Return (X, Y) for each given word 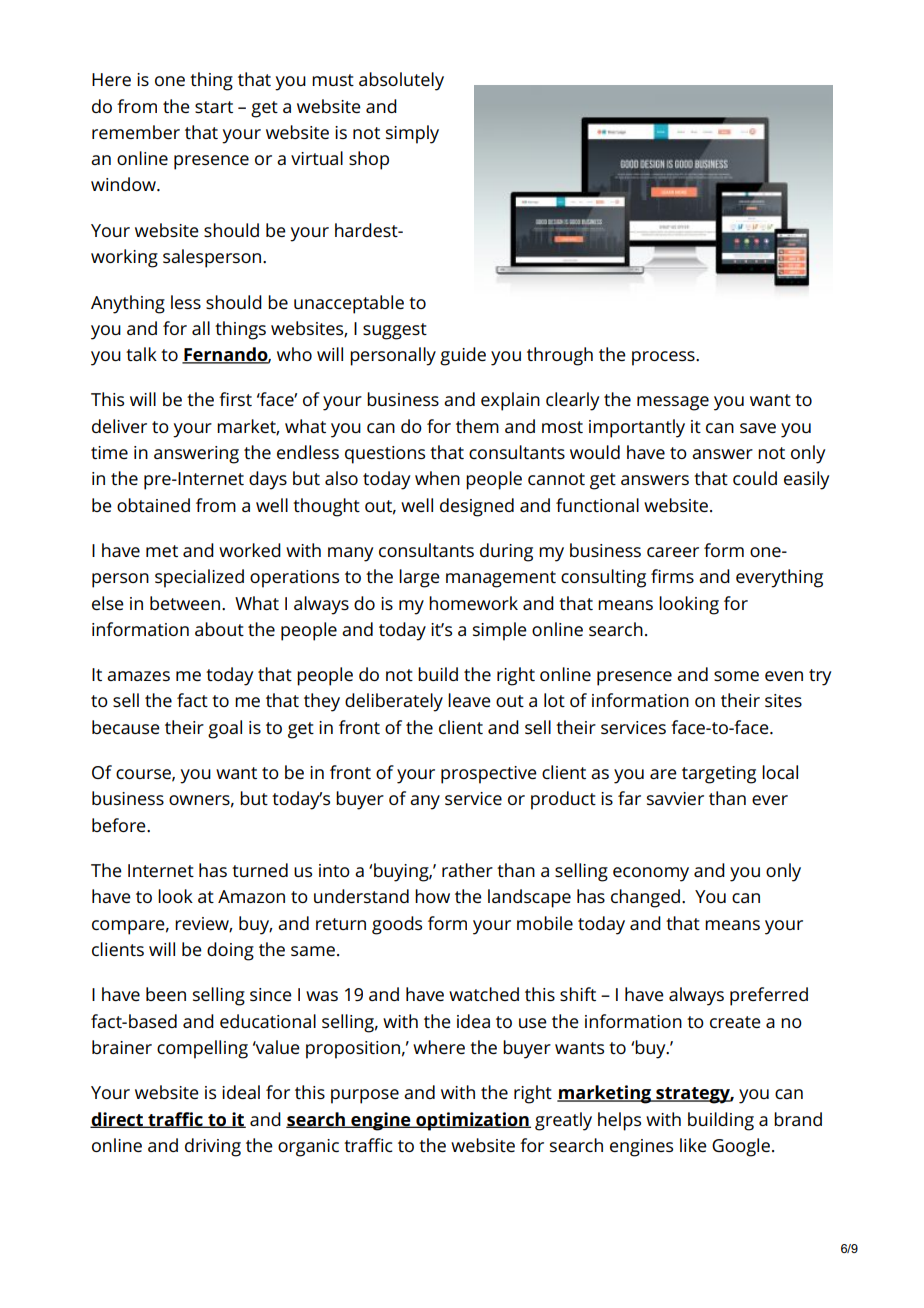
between (185, 603)
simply (412, 134)
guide (463, 356)
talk (141, 354)
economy (651, 874)
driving (213, 1147)
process (664, 358)
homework (473, 603)
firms (672, 576)
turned (260, 870)
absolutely (401, 81)
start (214, 107)
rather (467, 870)
